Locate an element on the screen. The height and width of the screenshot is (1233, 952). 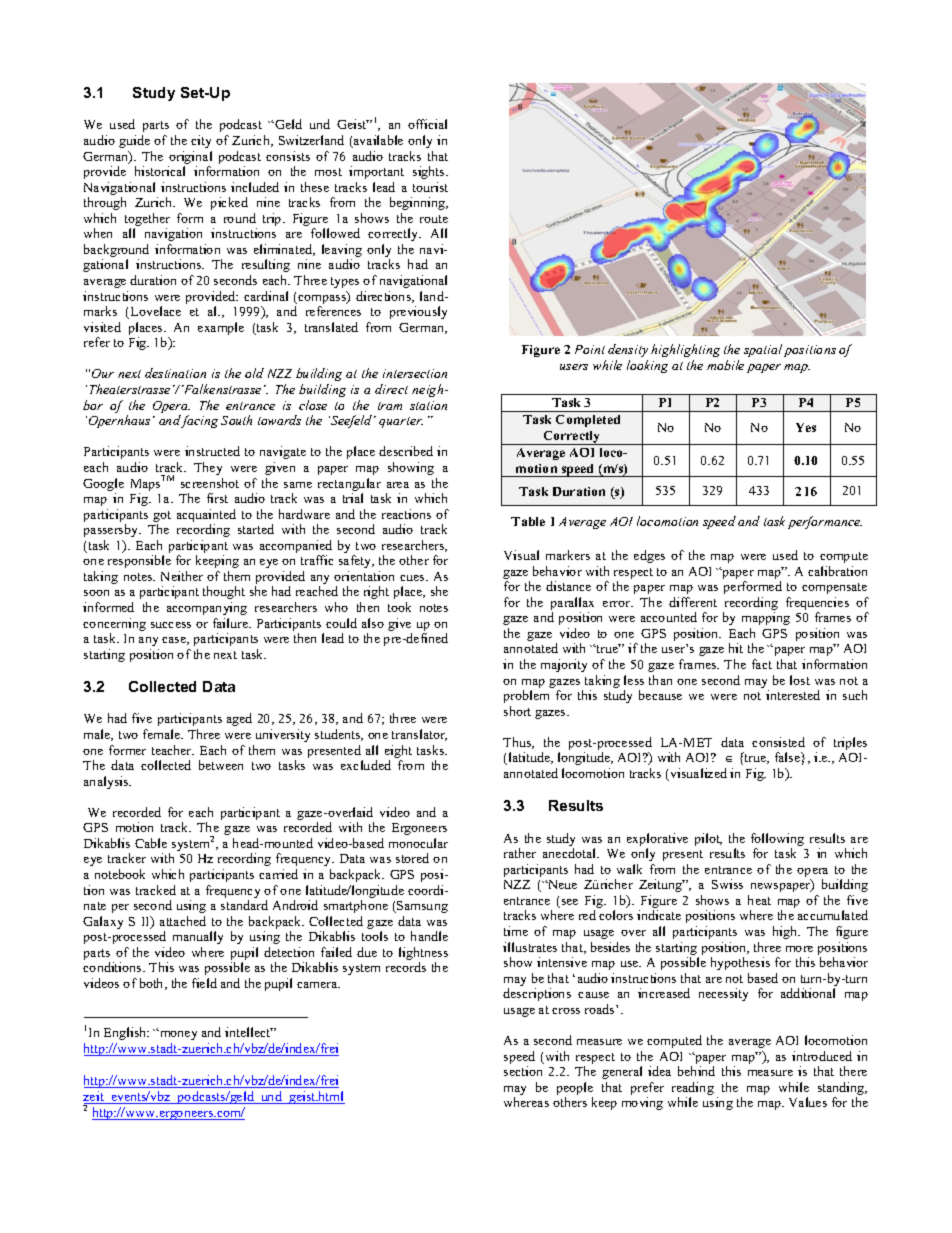
spatial is located at coordinates (763, 350).
